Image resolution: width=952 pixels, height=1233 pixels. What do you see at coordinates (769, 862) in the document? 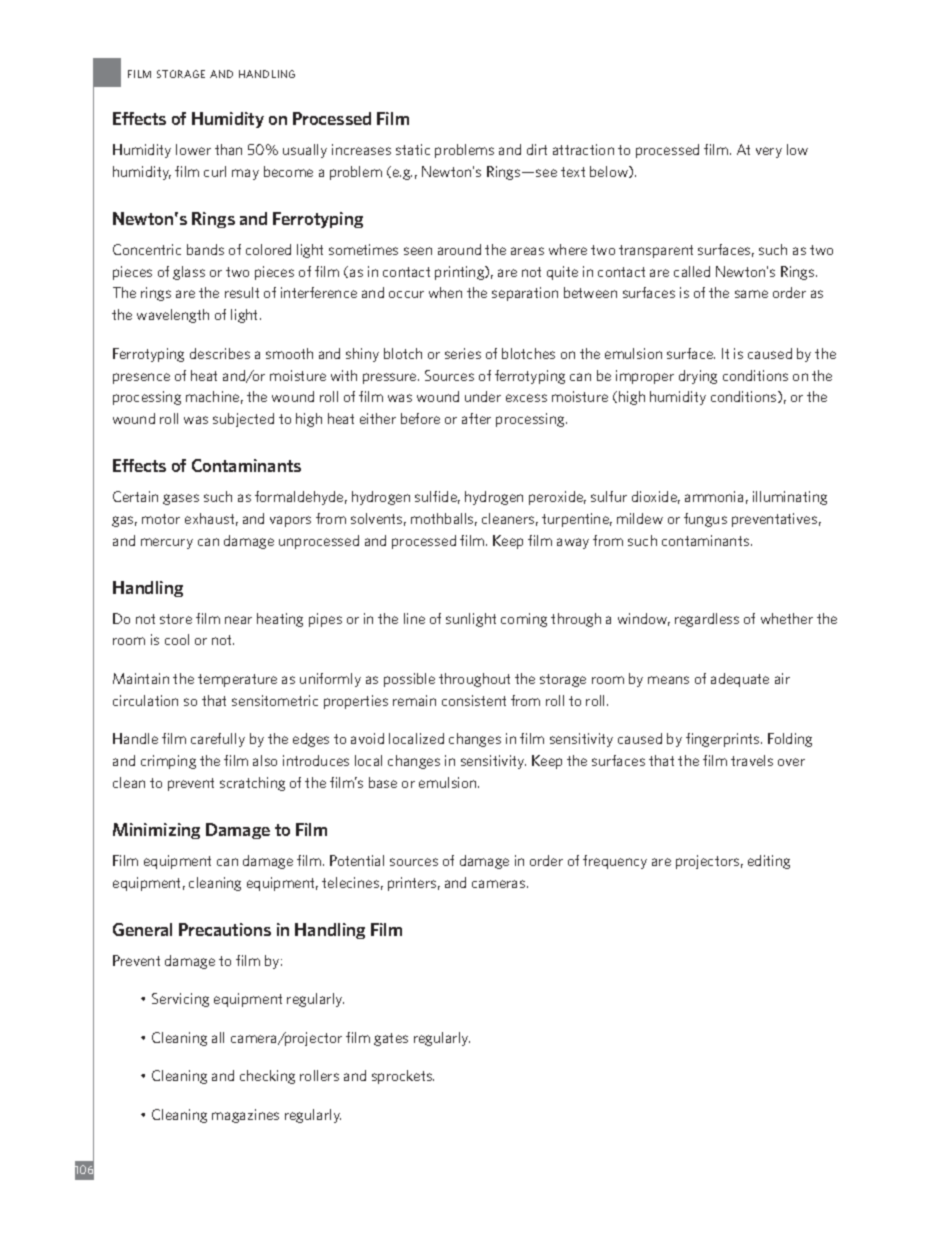
I see `editing` at bounding box center [769, 862].
